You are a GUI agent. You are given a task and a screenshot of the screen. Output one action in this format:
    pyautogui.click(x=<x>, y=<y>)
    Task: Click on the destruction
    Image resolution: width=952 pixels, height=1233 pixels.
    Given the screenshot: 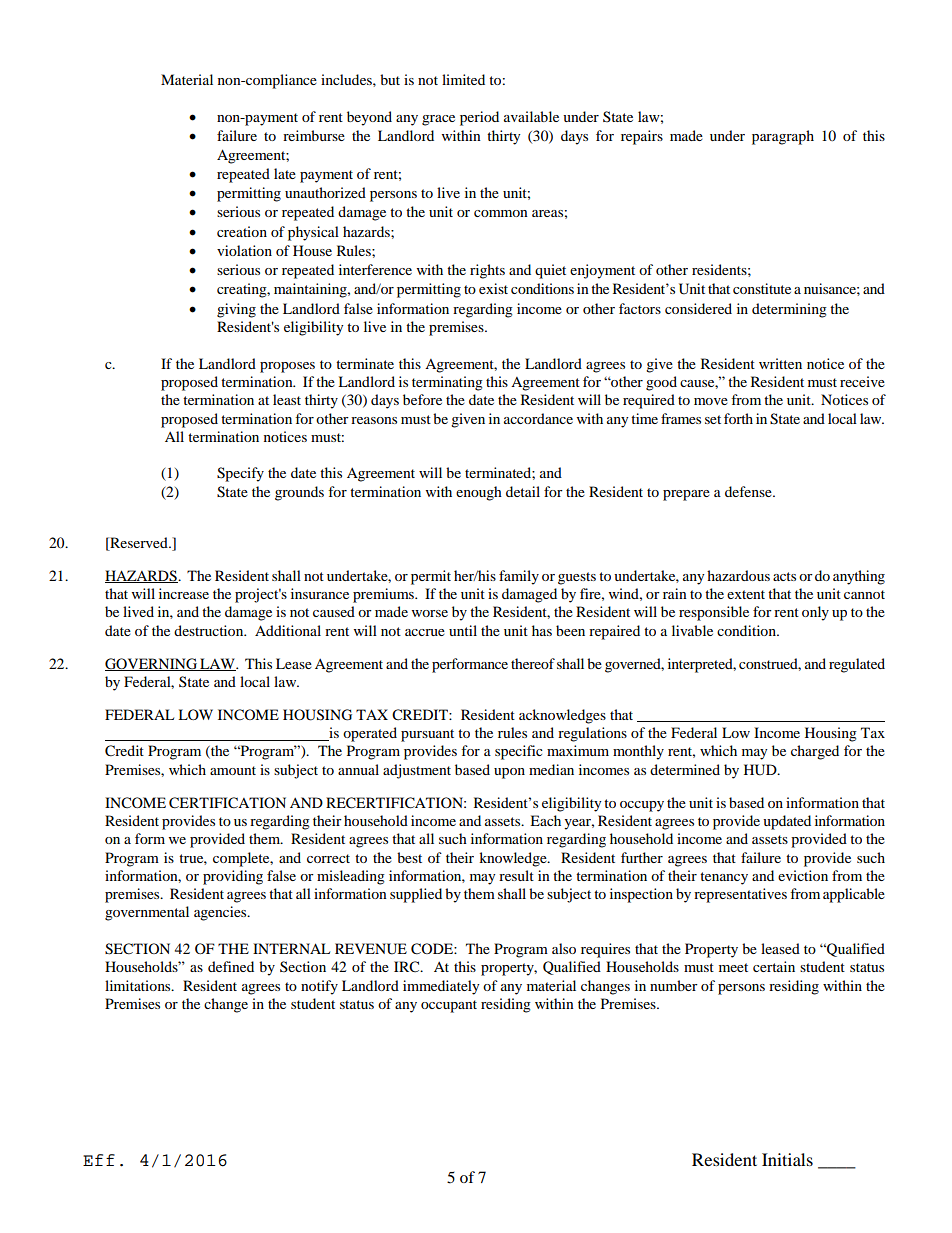 What is the action you would take?
    pyautogui.click(x=210, y=630)
